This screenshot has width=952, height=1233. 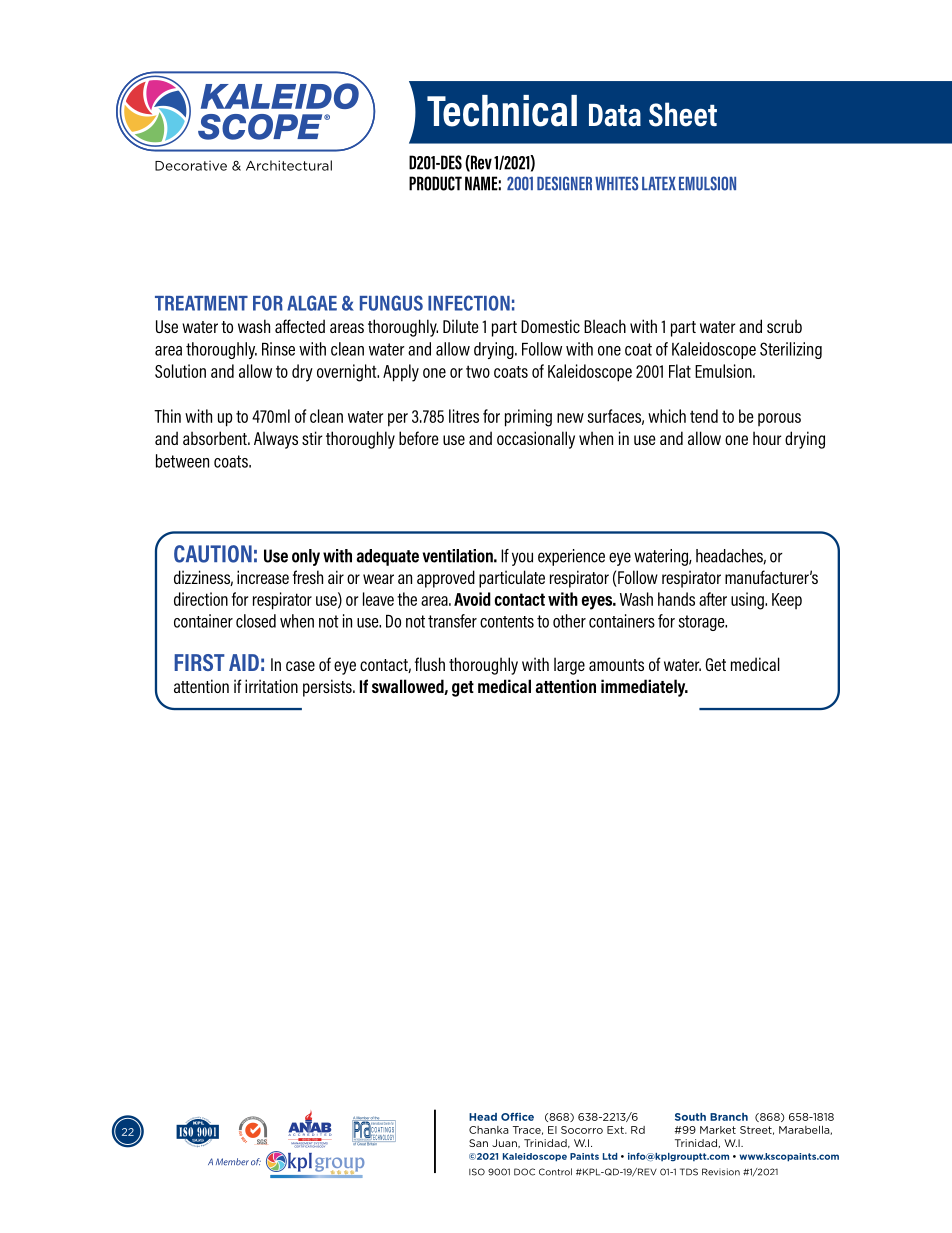 I want to click on Member, so click(x=232, y=1162).
